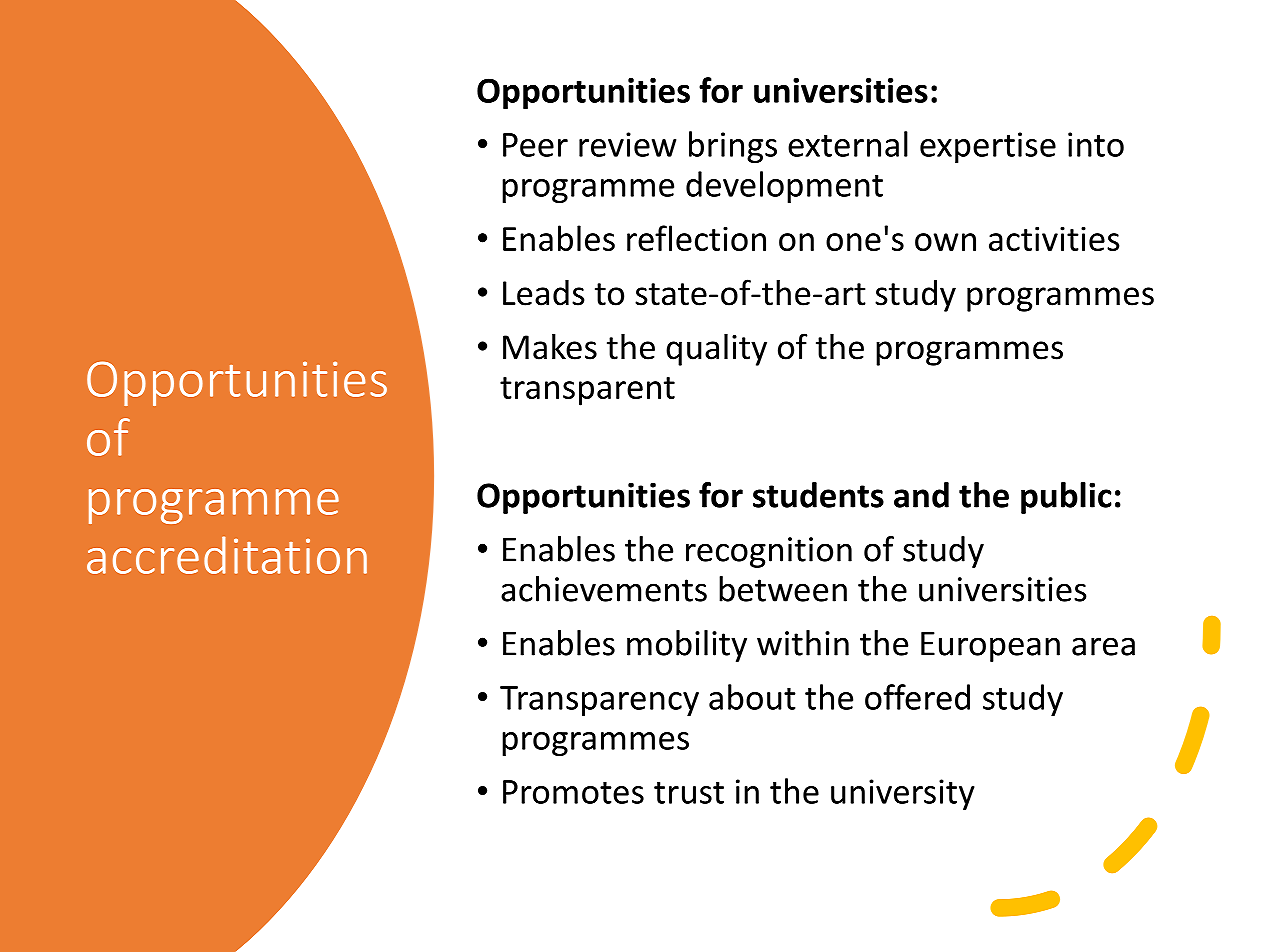 Image resolution: width=1270 pixels, height=952 pixels. Describe the element at coordinates (604, 589) in the image. I see `achievements` at that location.
